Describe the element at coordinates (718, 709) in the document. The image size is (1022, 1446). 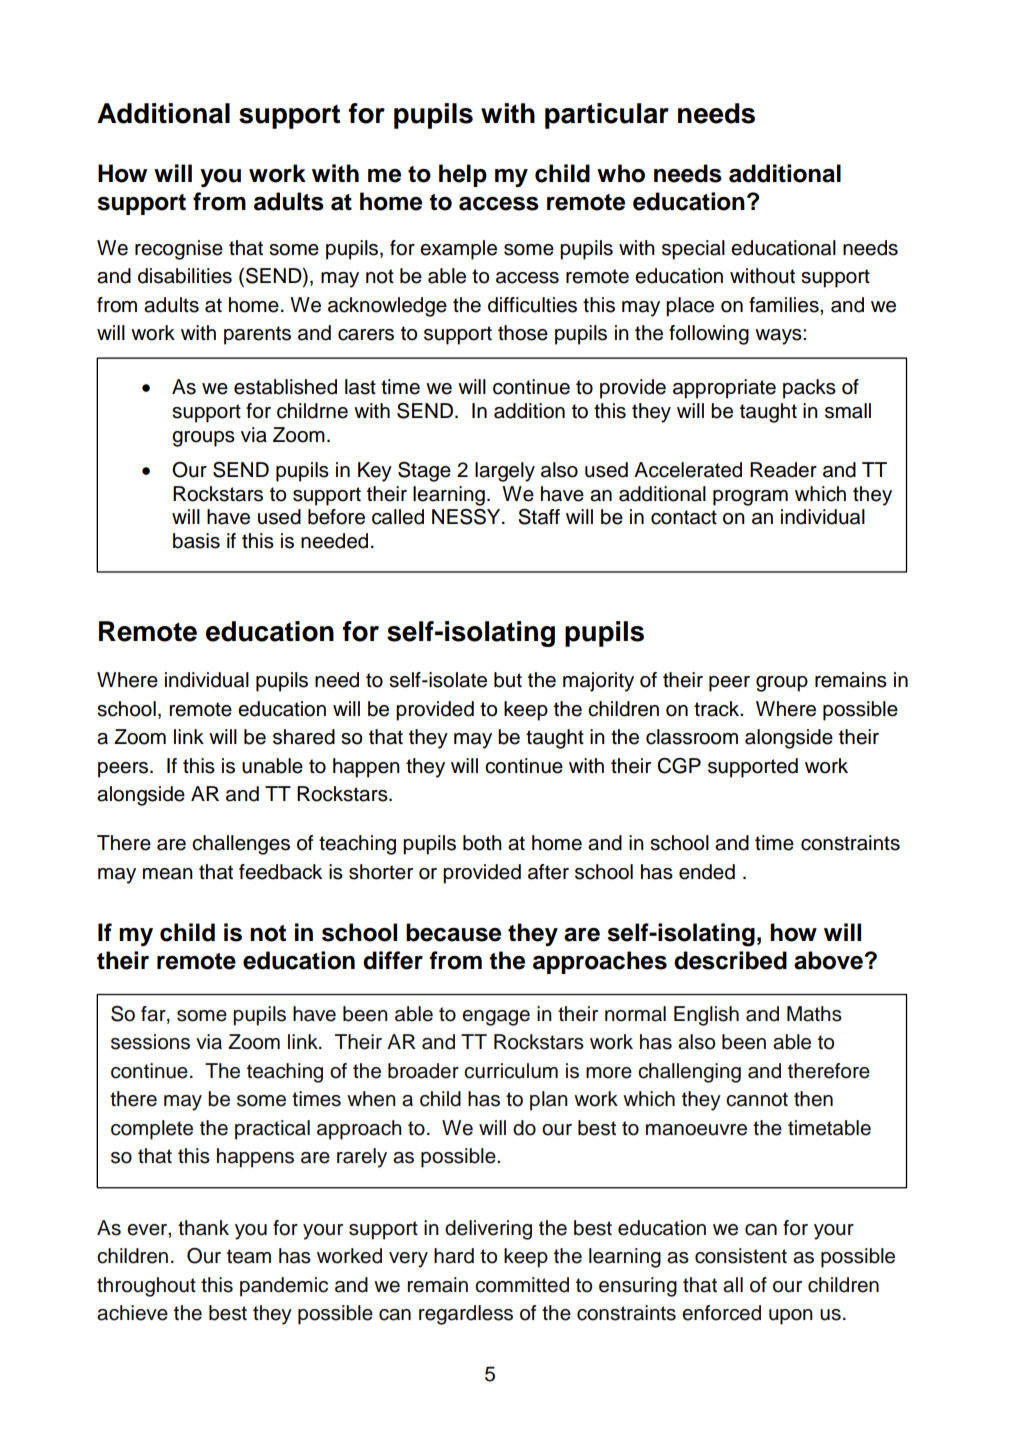
I see `track` at that location.
